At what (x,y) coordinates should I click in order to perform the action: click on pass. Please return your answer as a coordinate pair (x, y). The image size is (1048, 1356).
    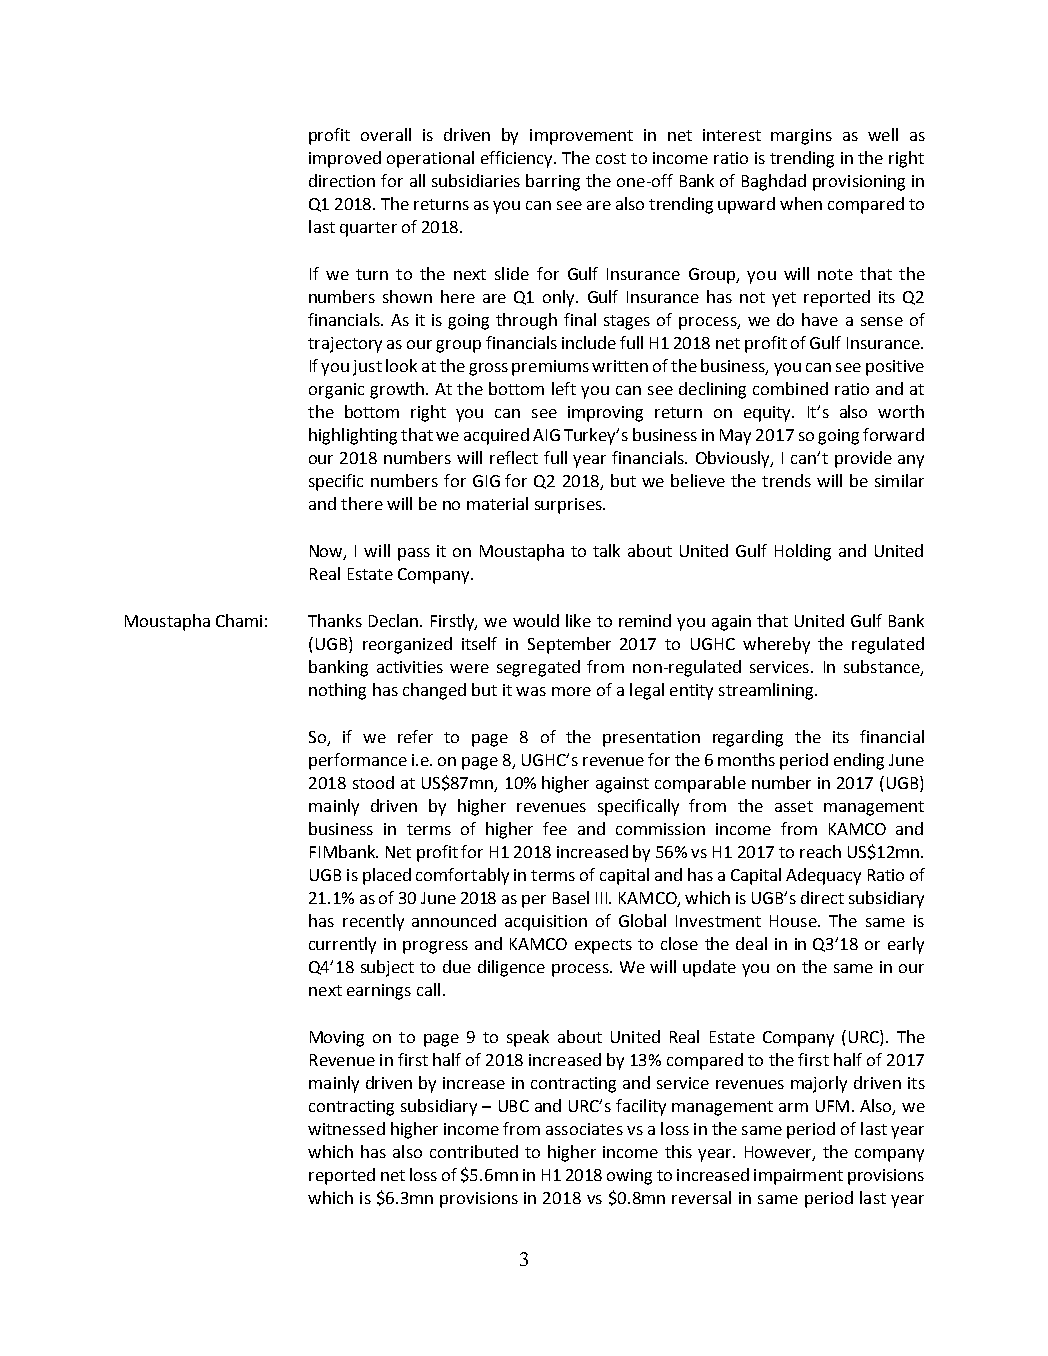
    Looking at the image, I should click on (414, 554).
